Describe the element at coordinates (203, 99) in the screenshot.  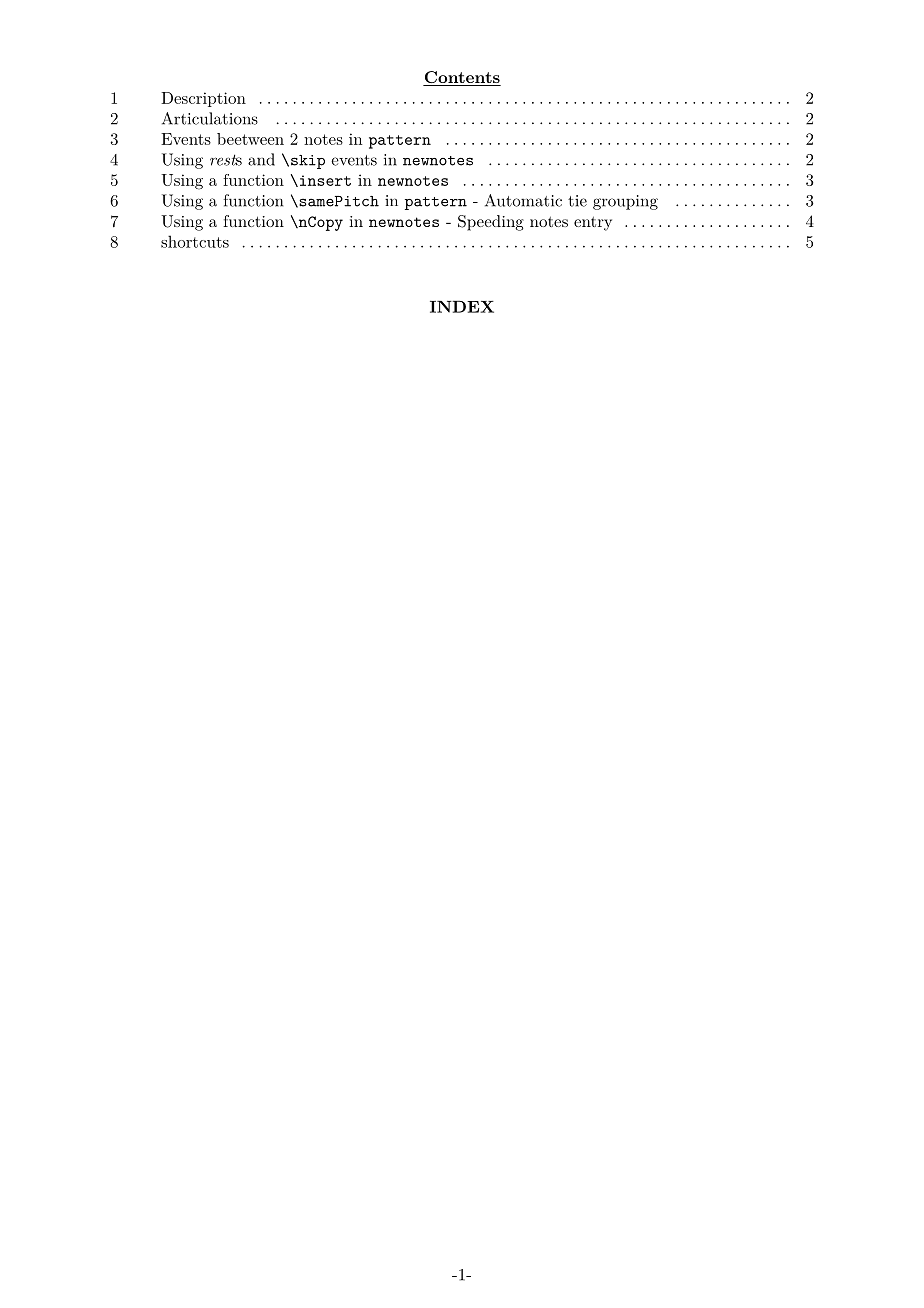
I see `Description` at that location.
